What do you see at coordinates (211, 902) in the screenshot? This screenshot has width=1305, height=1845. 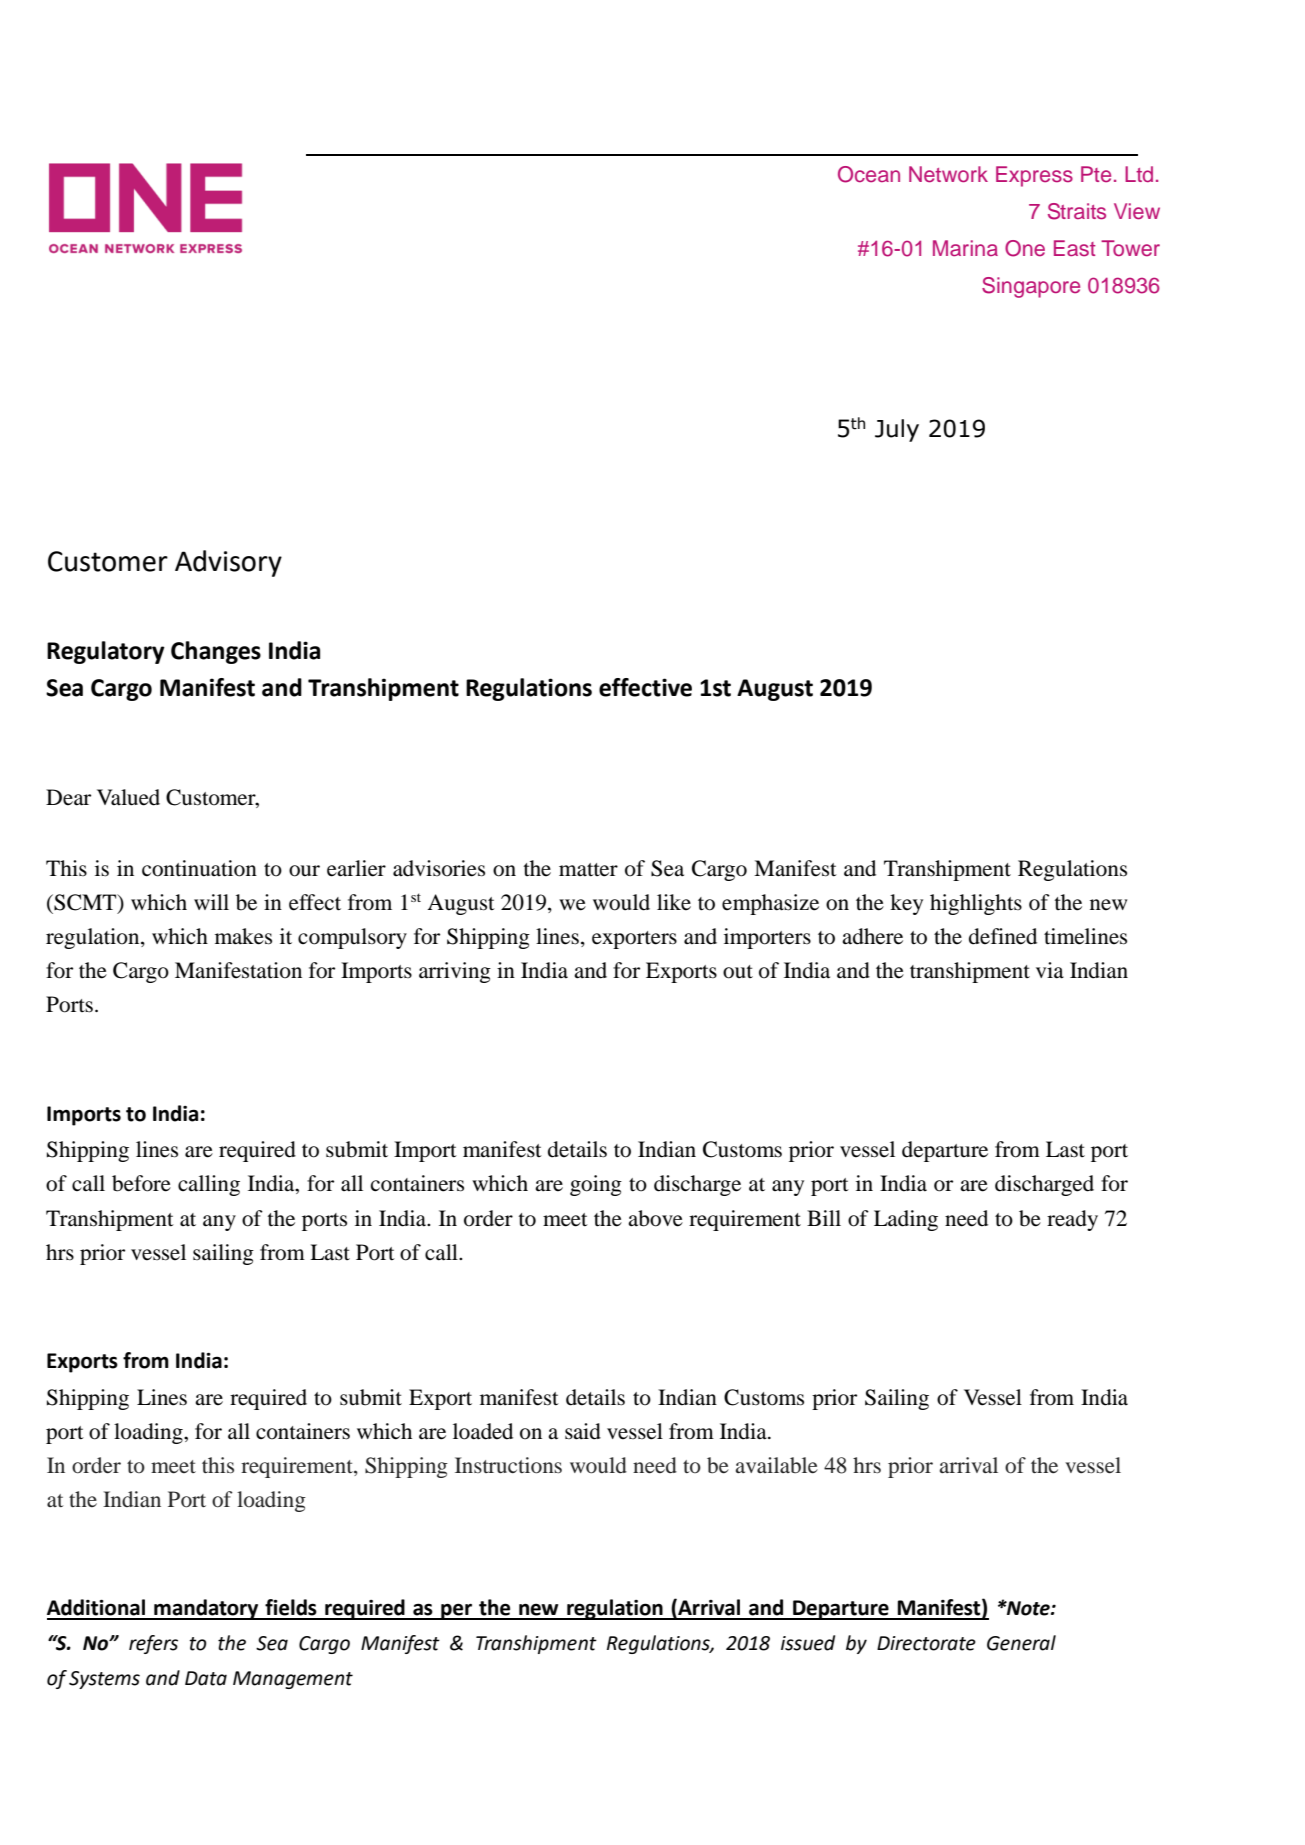 I see `will` at bounding box center [211, 902].
